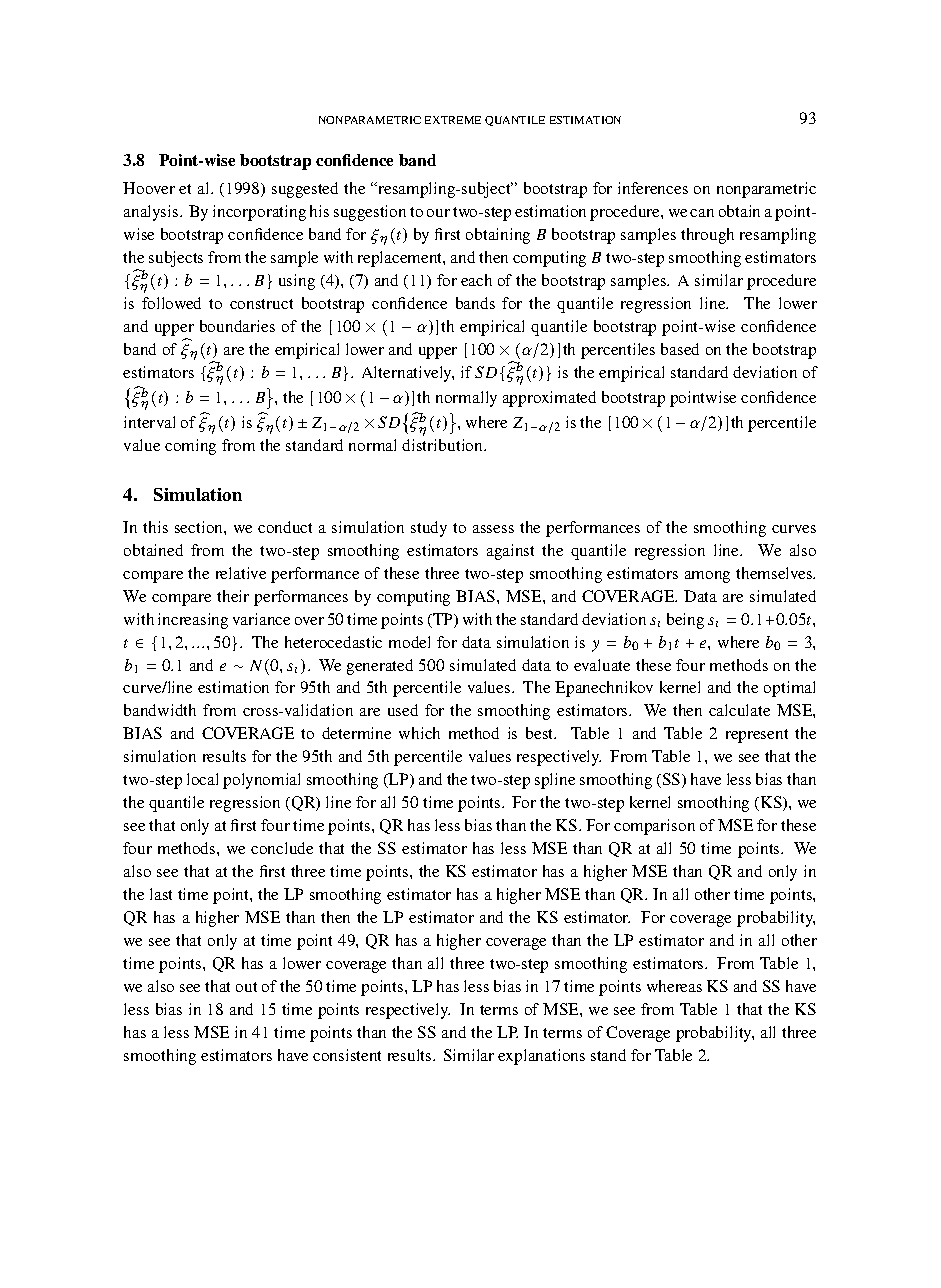 This document has width=941, height=1288. What do you see at coordinates (282, 848) in the document?
I see `conclude` at bounding box center [282, 848].
